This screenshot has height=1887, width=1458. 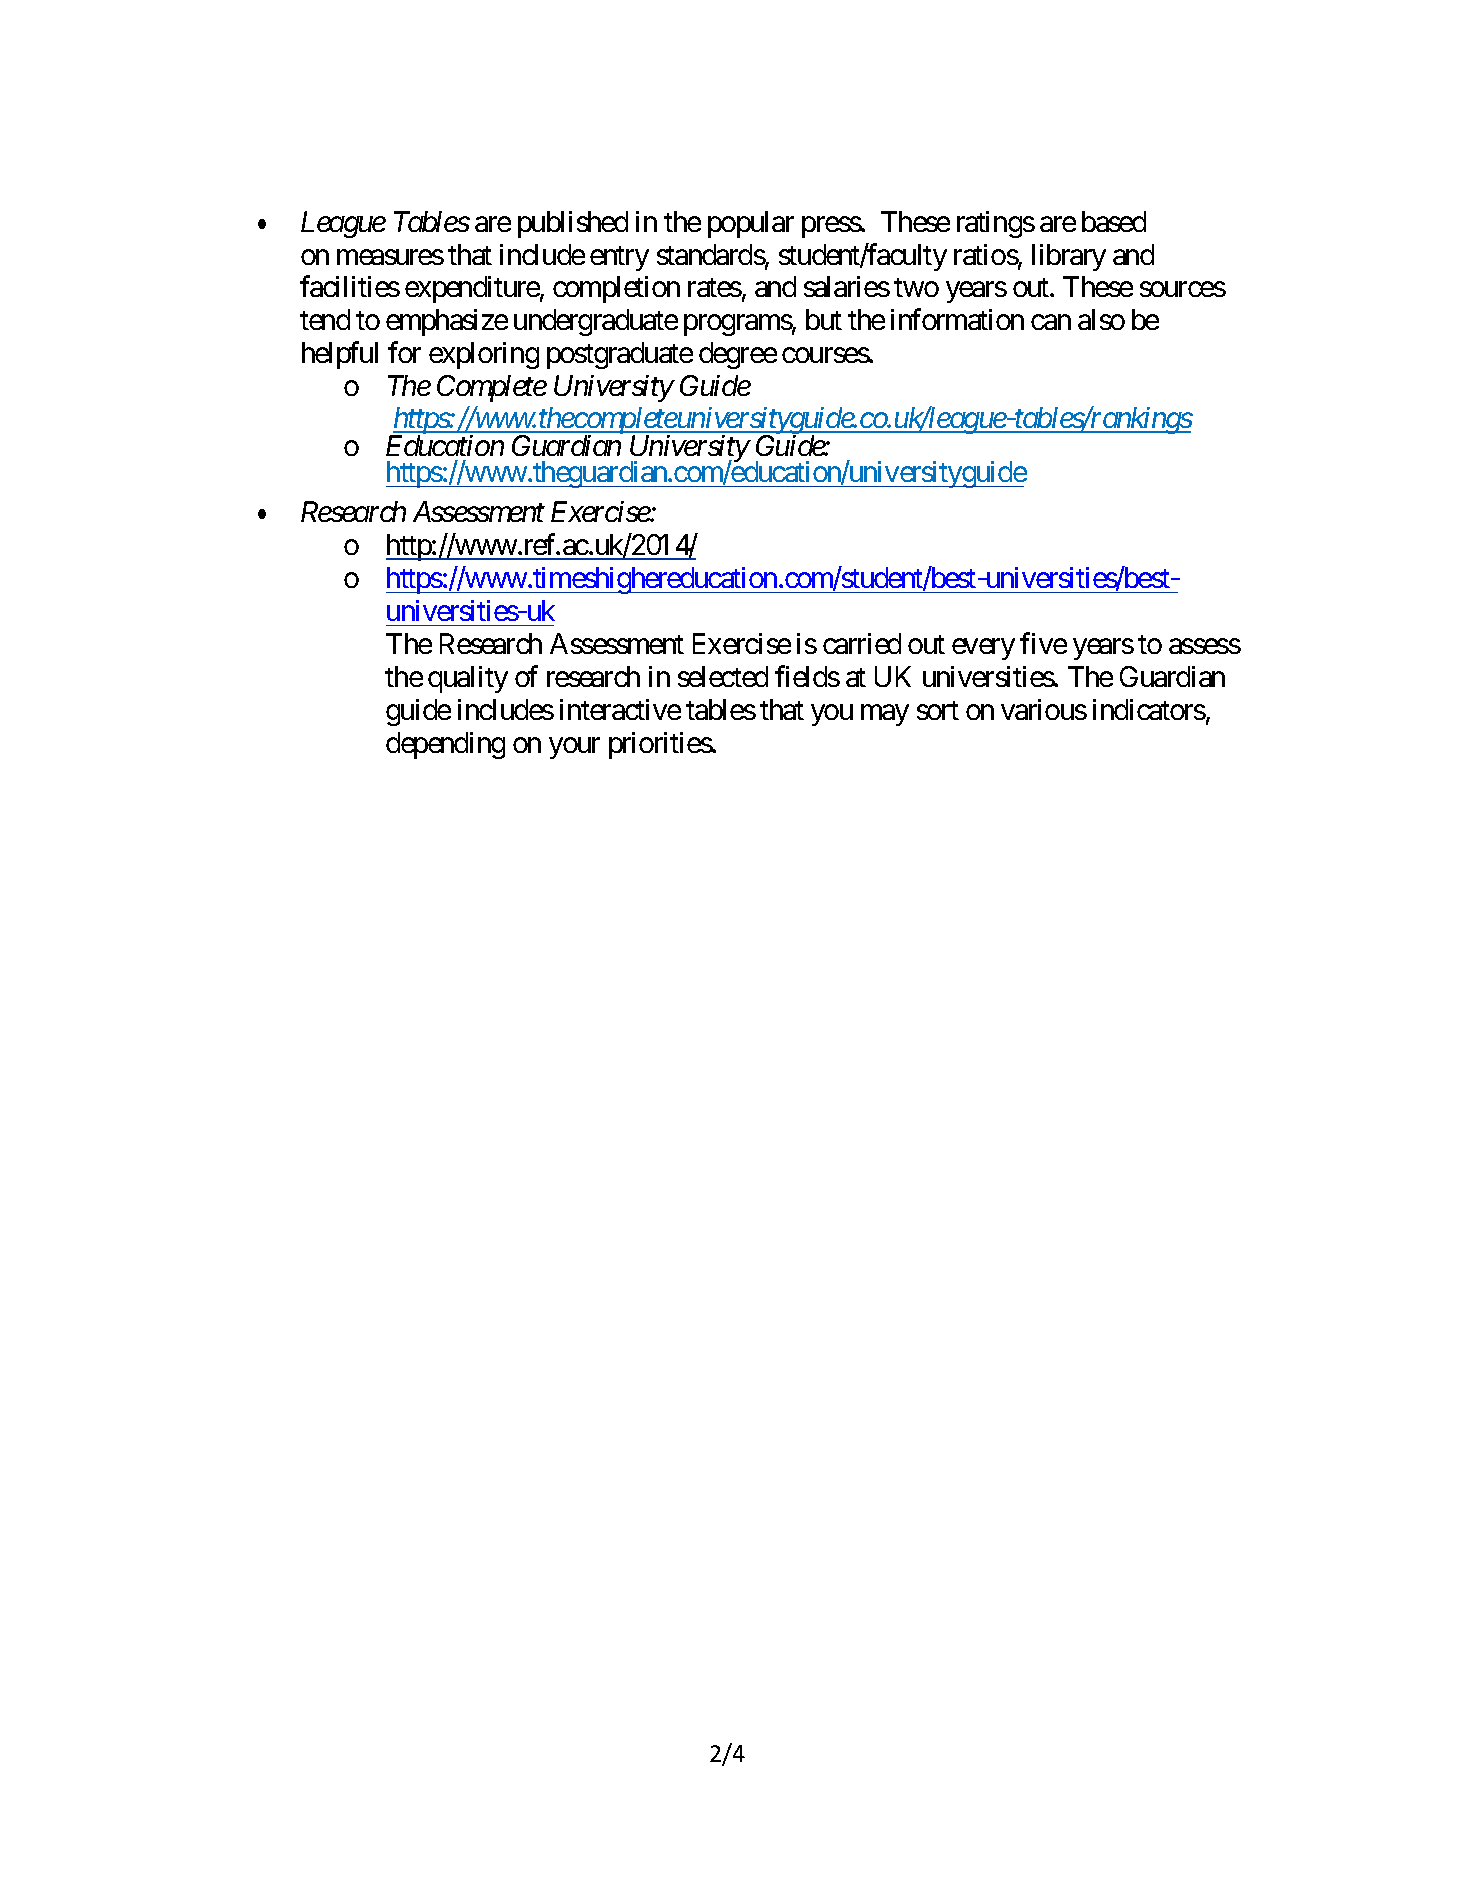 What do you see at coordinates (983, 649) in the screenshot?
I see `every` at bounding box center [983, 649].
